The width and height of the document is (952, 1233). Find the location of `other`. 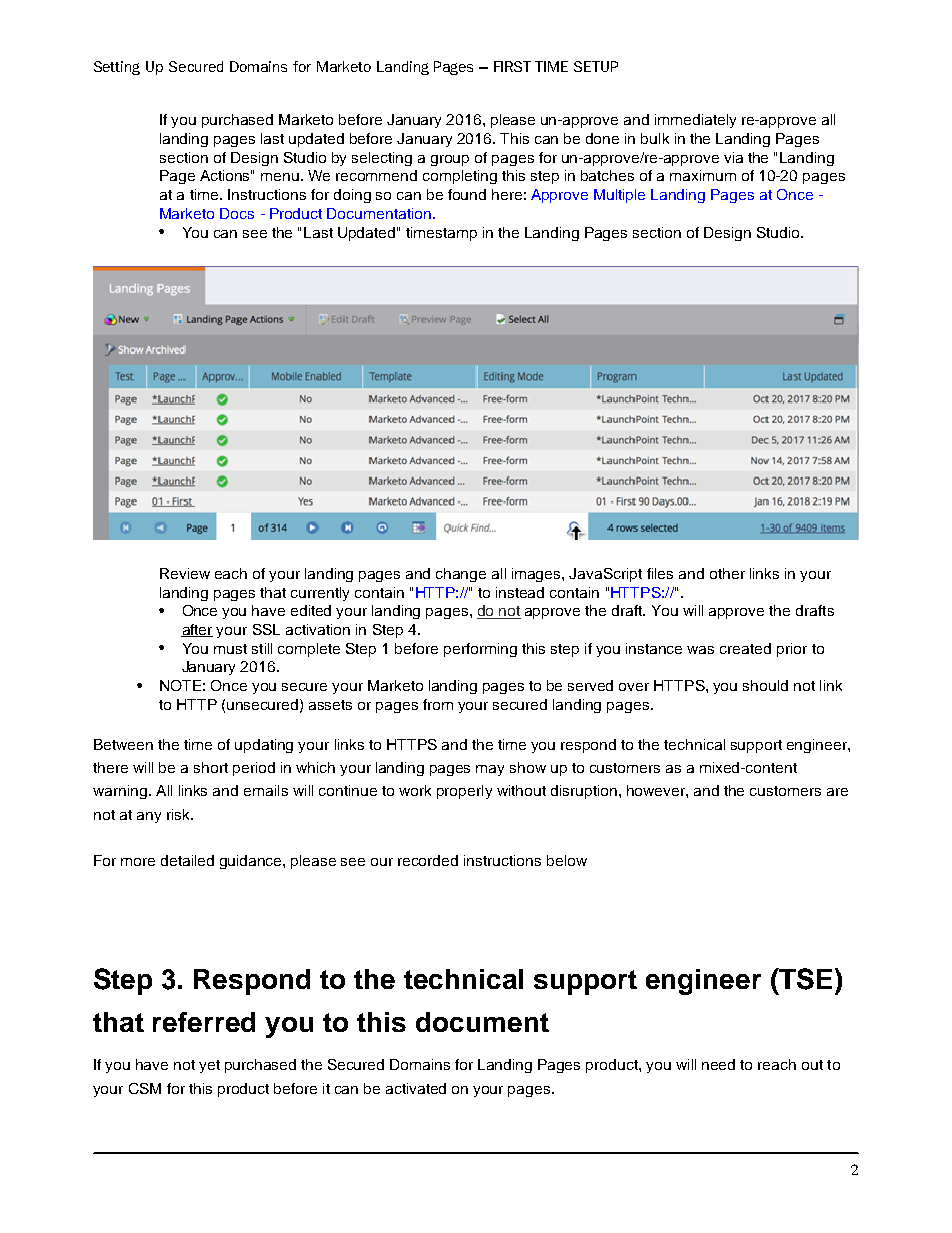

other is located at coordinates (727, 573).
